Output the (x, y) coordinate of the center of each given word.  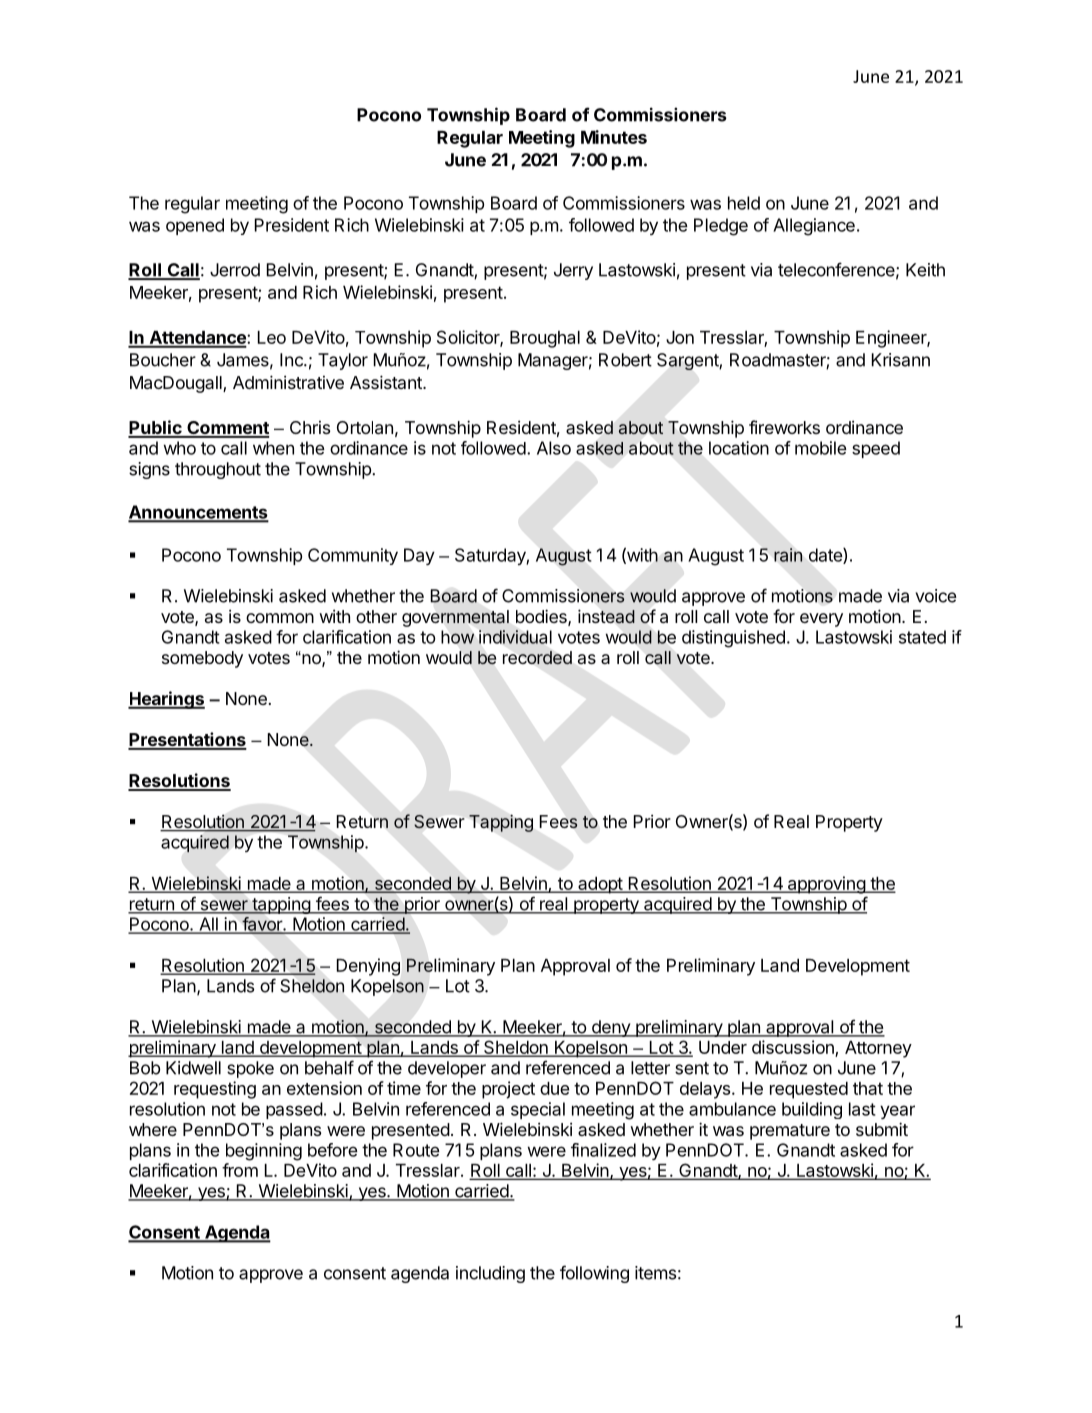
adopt (600, 885)
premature (790, 1132)
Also (554, 448)
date (826, 556)
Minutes (614, 137)
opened (195, 226)
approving (826, 885)
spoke (250, 1069)
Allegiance (814, 227)
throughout (218, 470)
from (240, 1170)
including (490, 1274)
